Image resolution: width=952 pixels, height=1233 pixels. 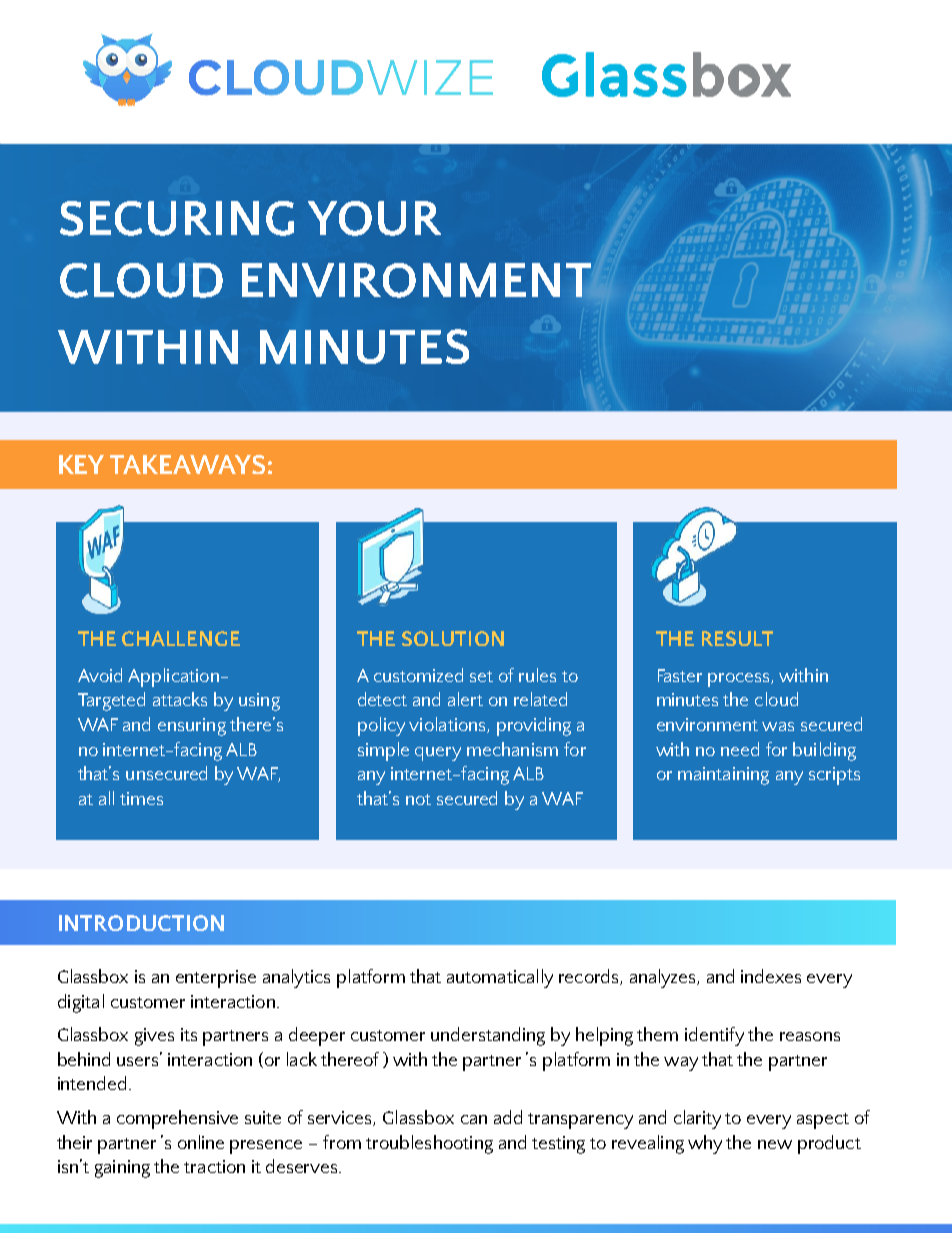 What do you see at coordinates (216, 979) in the document?
I see `enterprise` at bounding box center [216, 979].
